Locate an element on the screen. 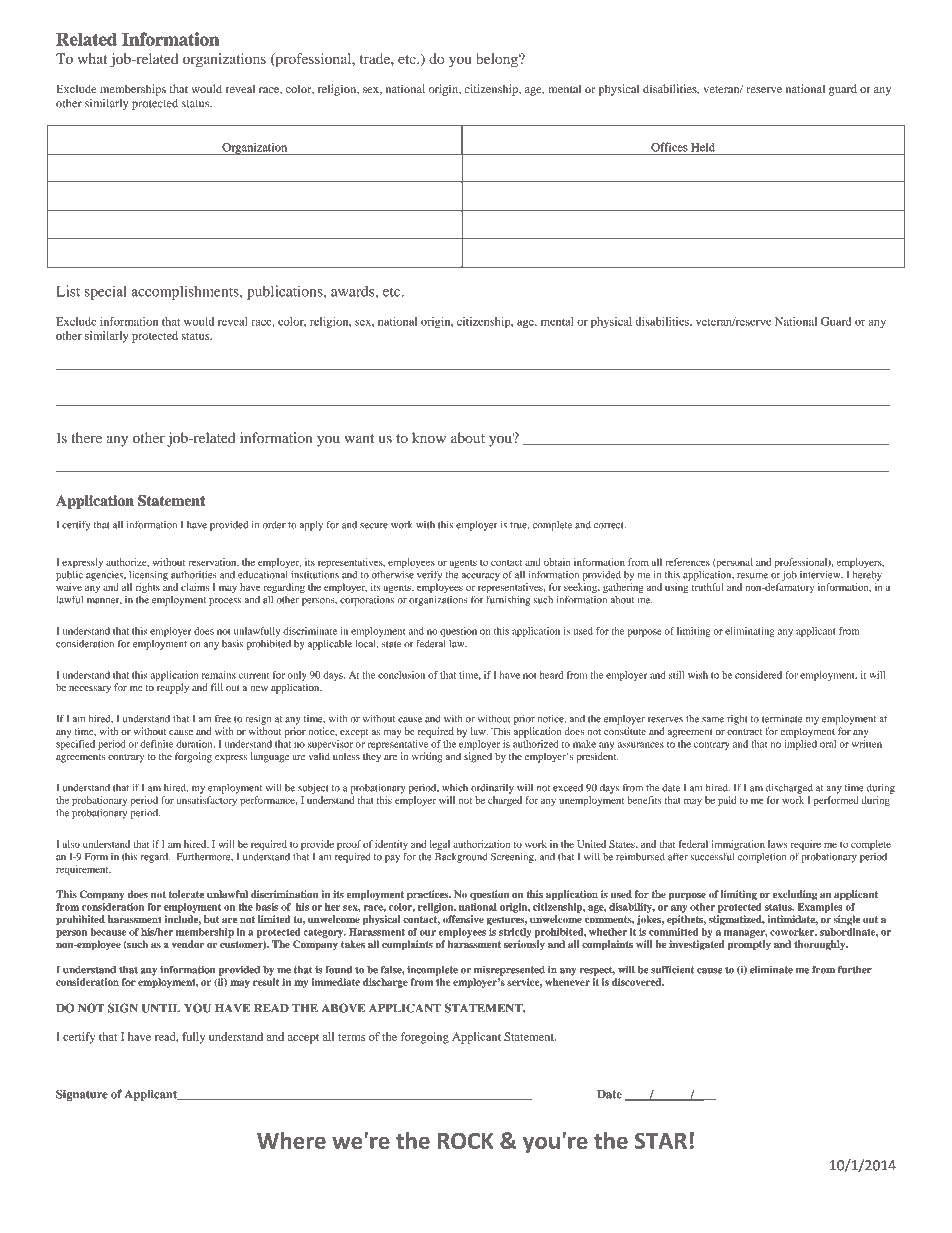 The width and height of the screenshot is (952, 1233). accuracy is located at coordinates (481, 577).
